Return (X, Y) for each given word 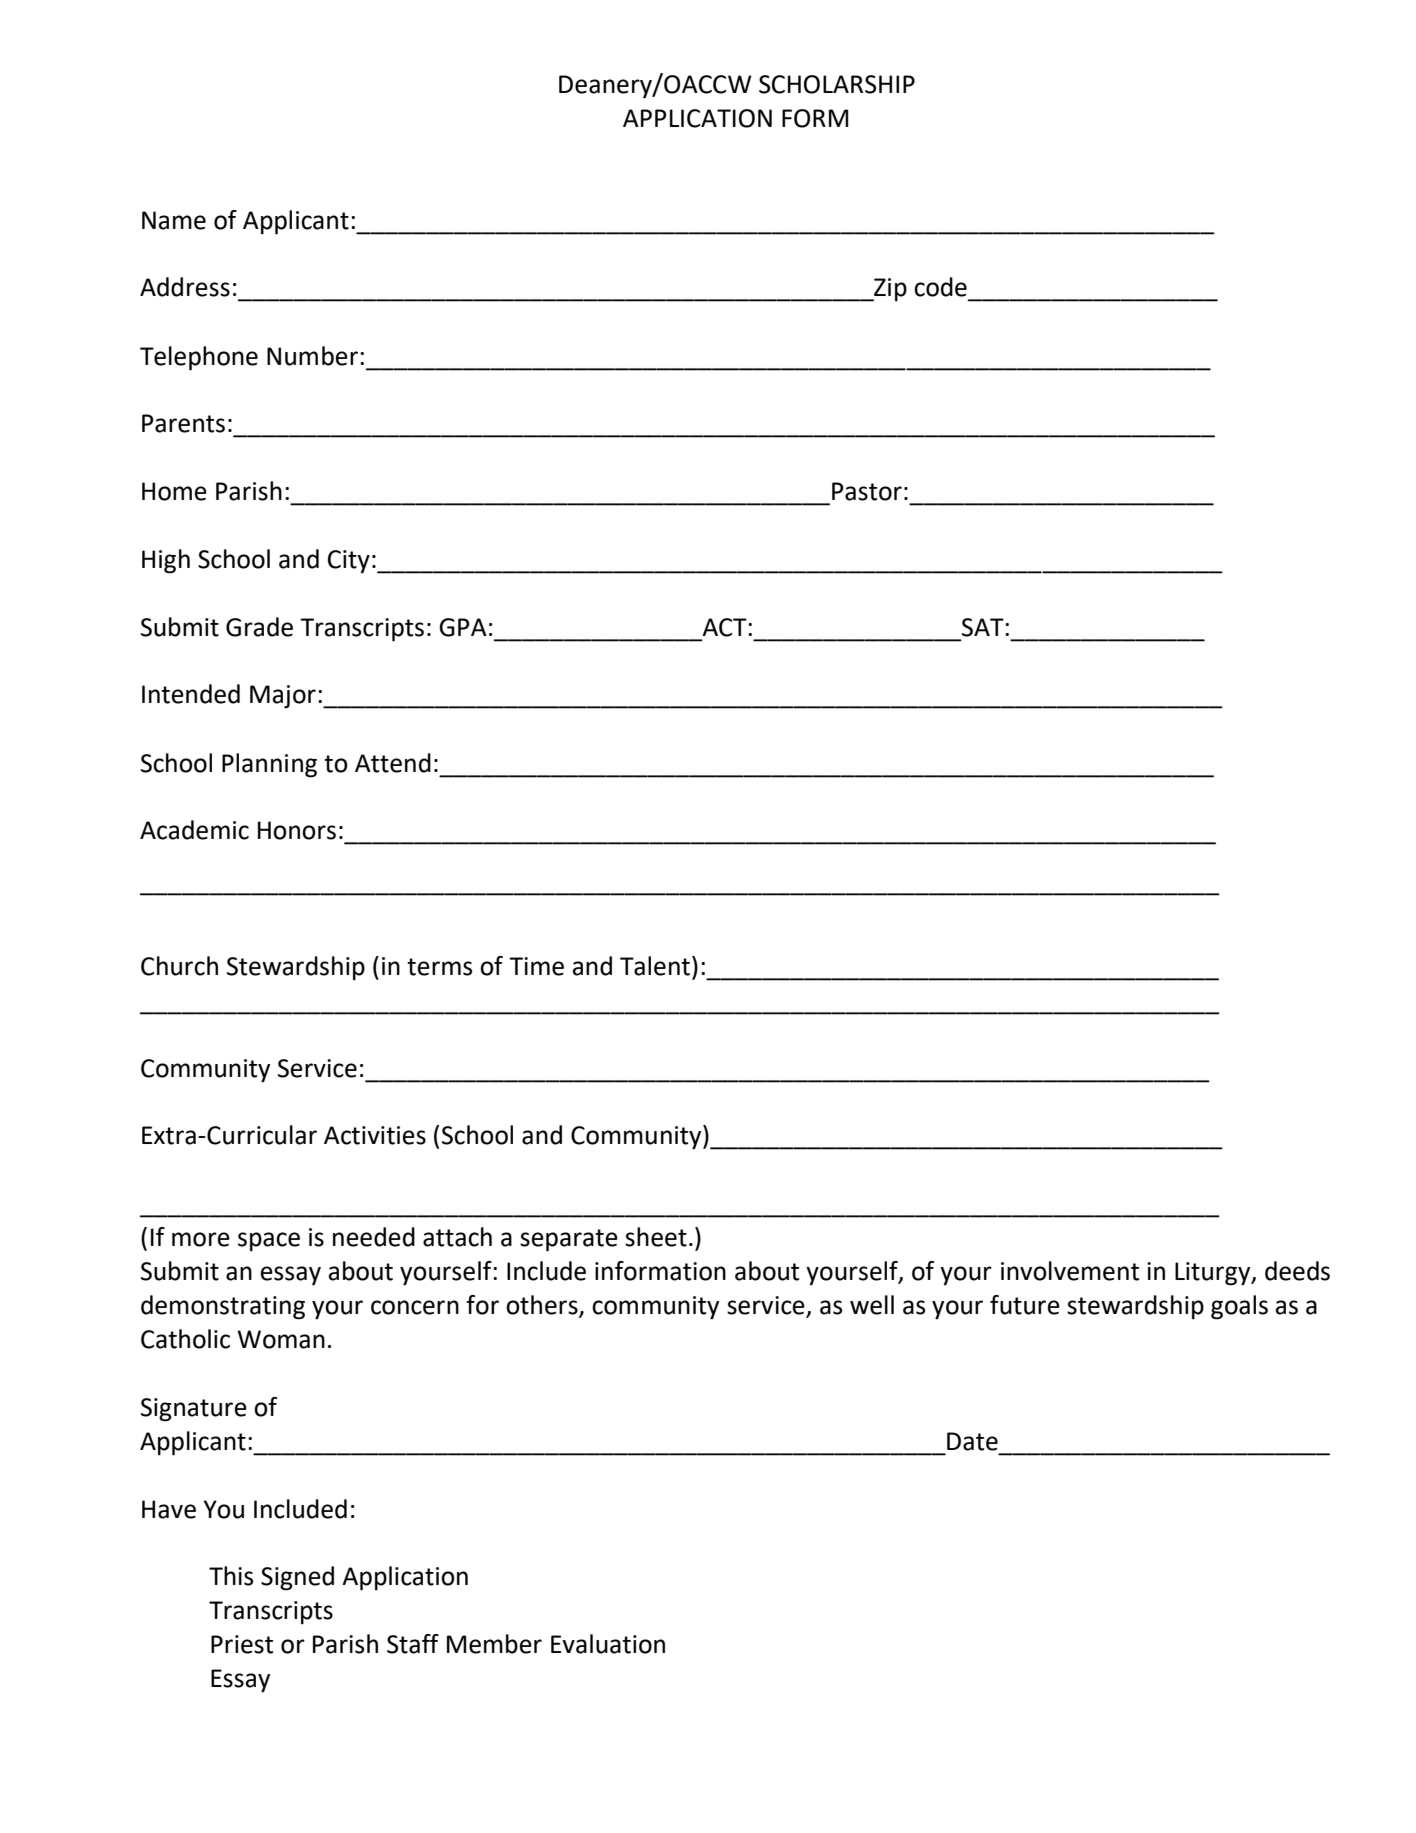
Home (174, 491)
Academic (194, 830)
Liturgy (1214, 1274)
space (269, 1242)
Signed (297, 1578)
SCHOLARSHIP (837, 84)
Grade (259, 627)
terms (439, 967)
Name (174, 220)
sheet (656, 1237)
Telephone (199, 358)
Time (536, 966)
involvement (1070, 1271)
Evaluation (608, 1644)
